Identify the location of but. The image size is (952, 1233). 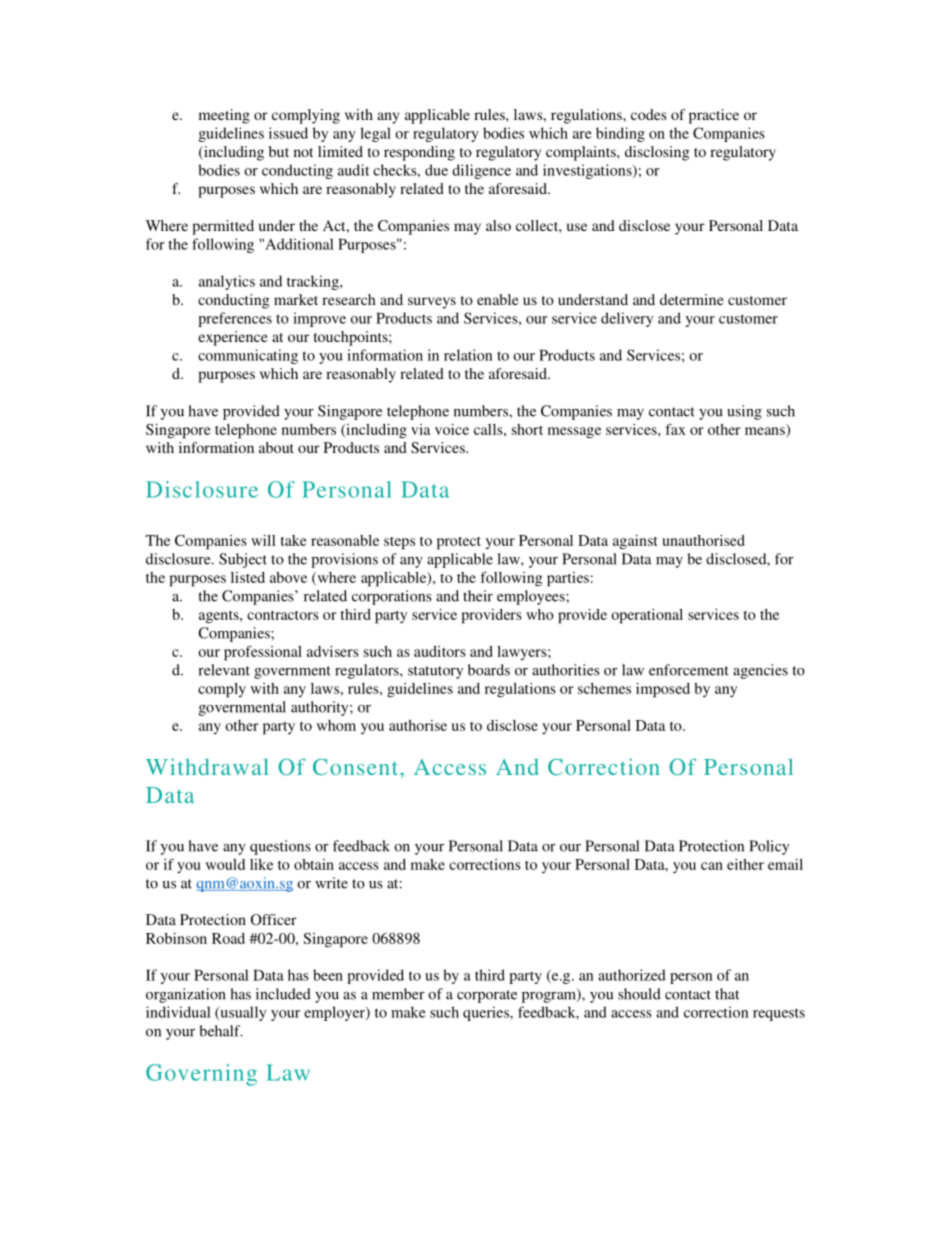
(279, 151).
